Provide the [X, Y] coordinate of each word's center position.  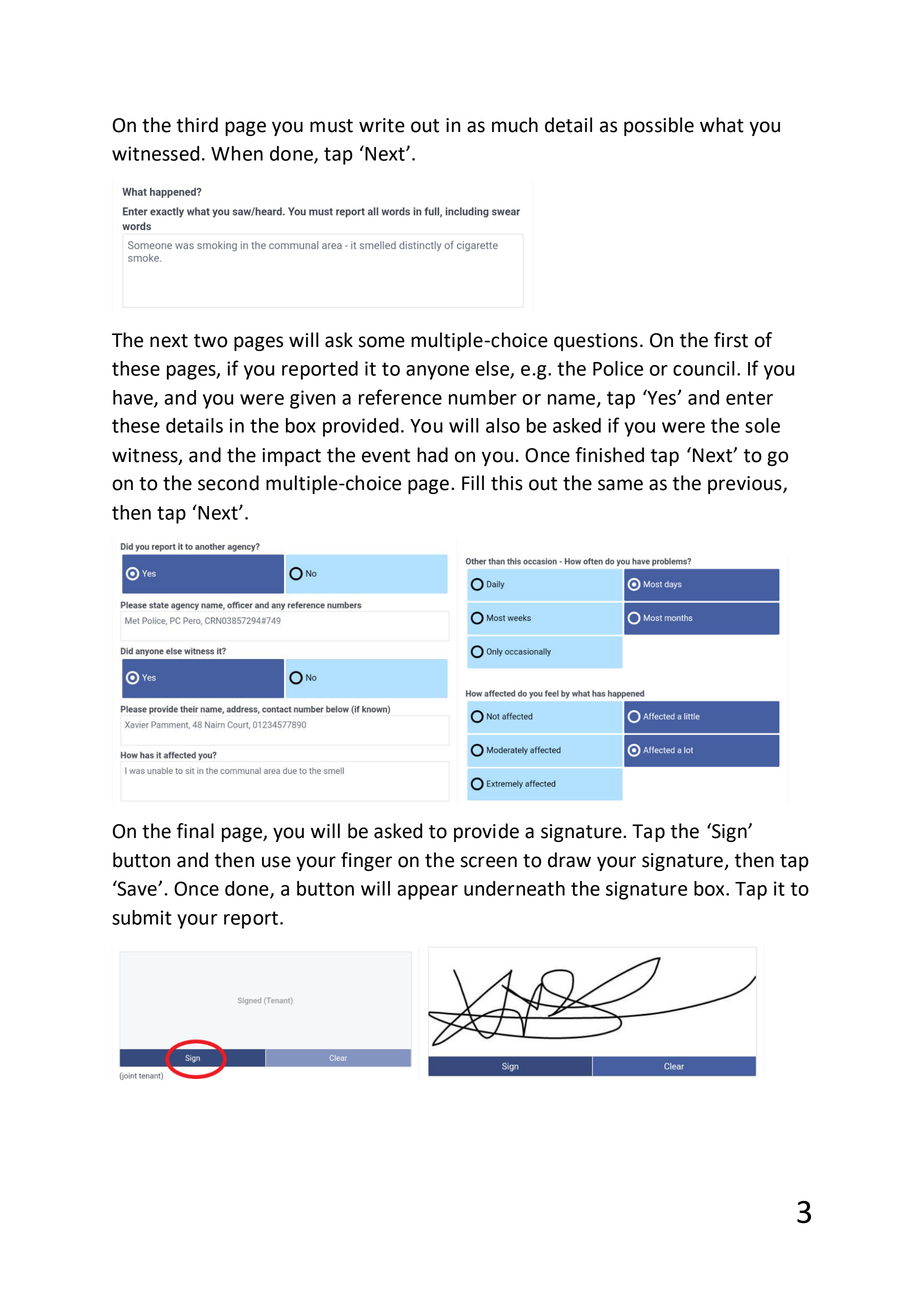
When [237, 153]
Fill [473, 482]
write [382, 125]
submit [142, 917]
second [228, 483]
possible [659, 126]
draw [569, 860]
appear [427, 892]
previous [746, 485]
